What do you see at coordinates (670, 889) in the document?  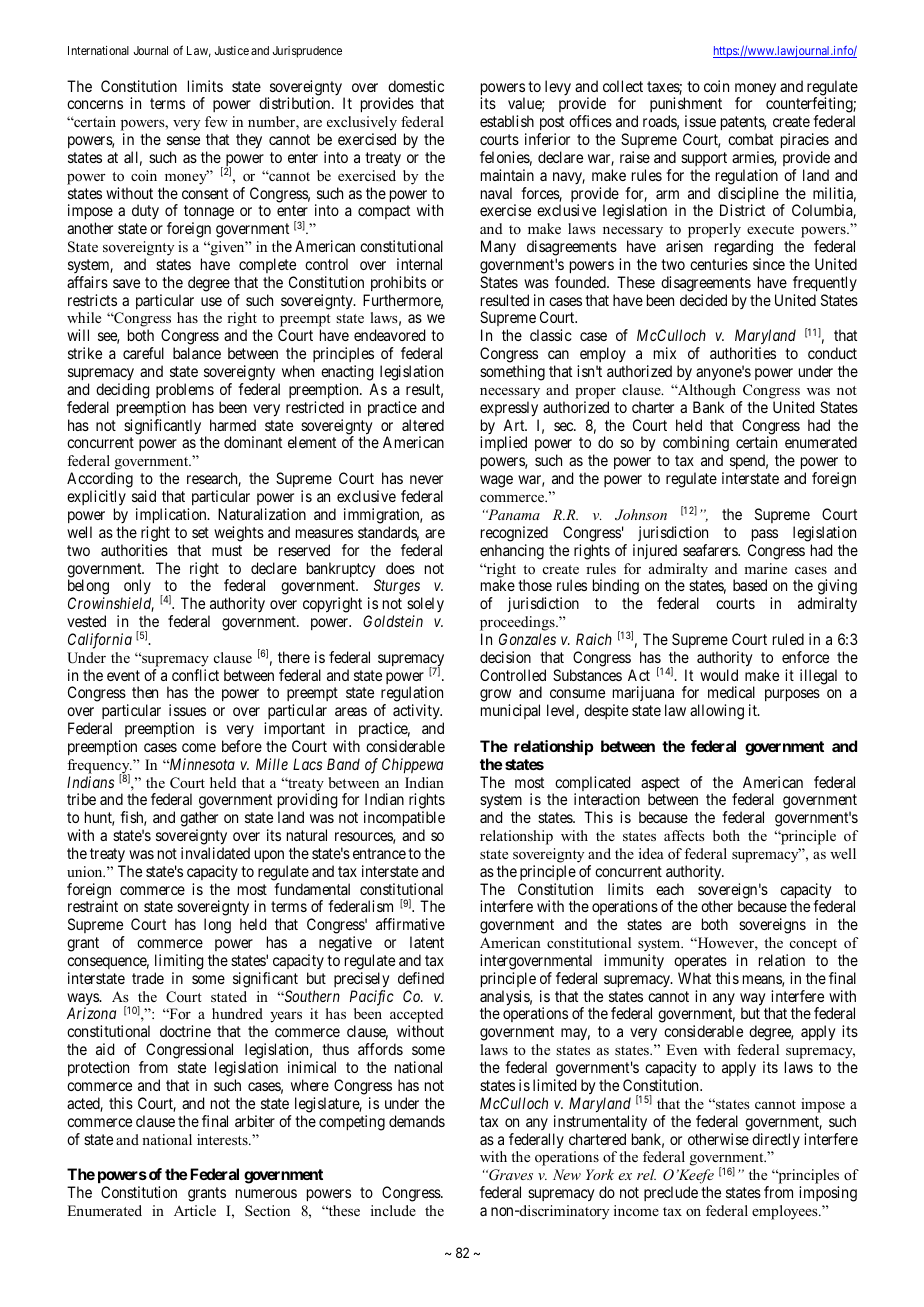 I see `each` at bounding box center [670, 889].
